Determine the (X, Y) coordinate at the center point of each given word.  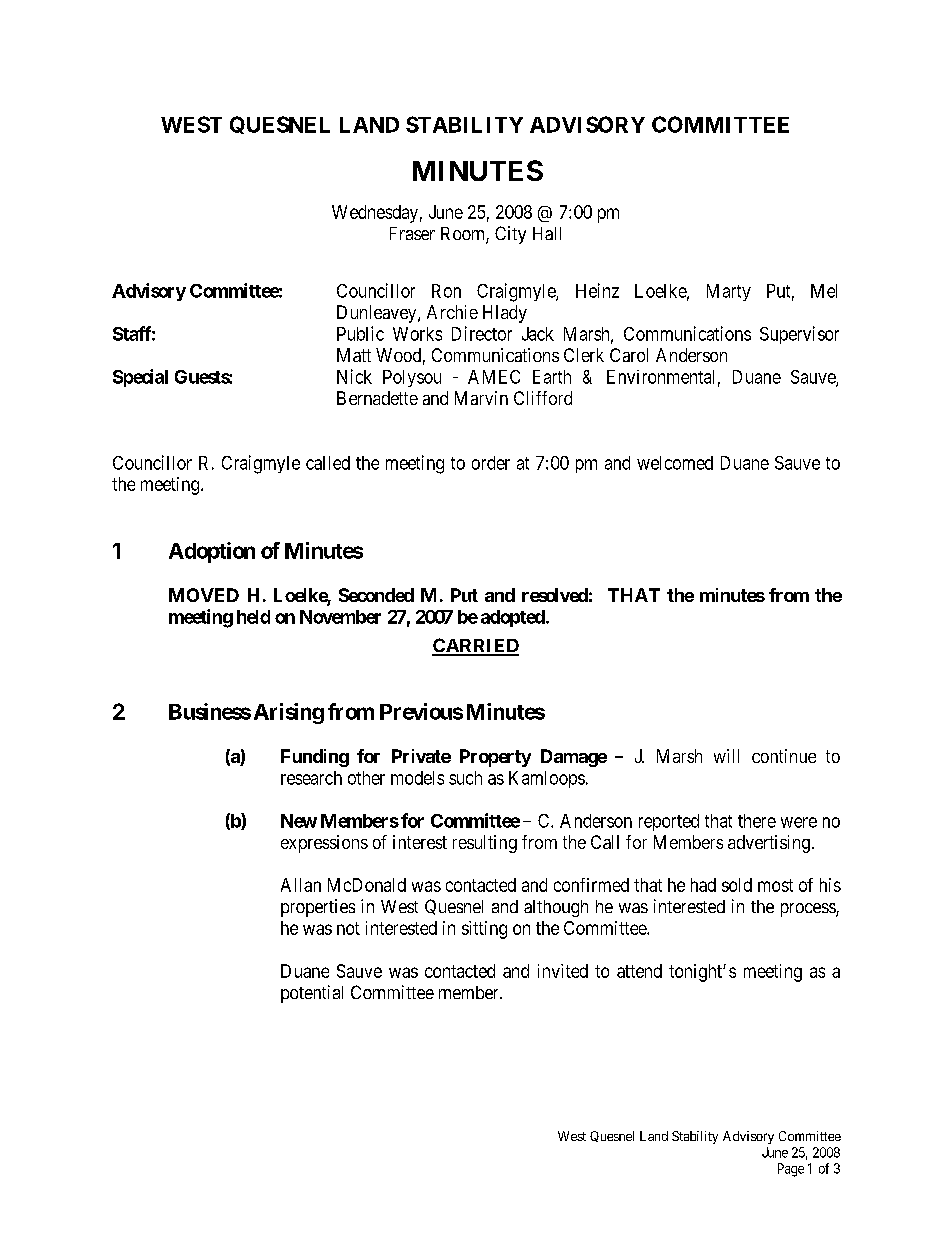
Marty (729, 292)
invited (563, 971)
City (510, 235)
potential (312, 994)
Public (360, 333)
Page (791, 1170)
